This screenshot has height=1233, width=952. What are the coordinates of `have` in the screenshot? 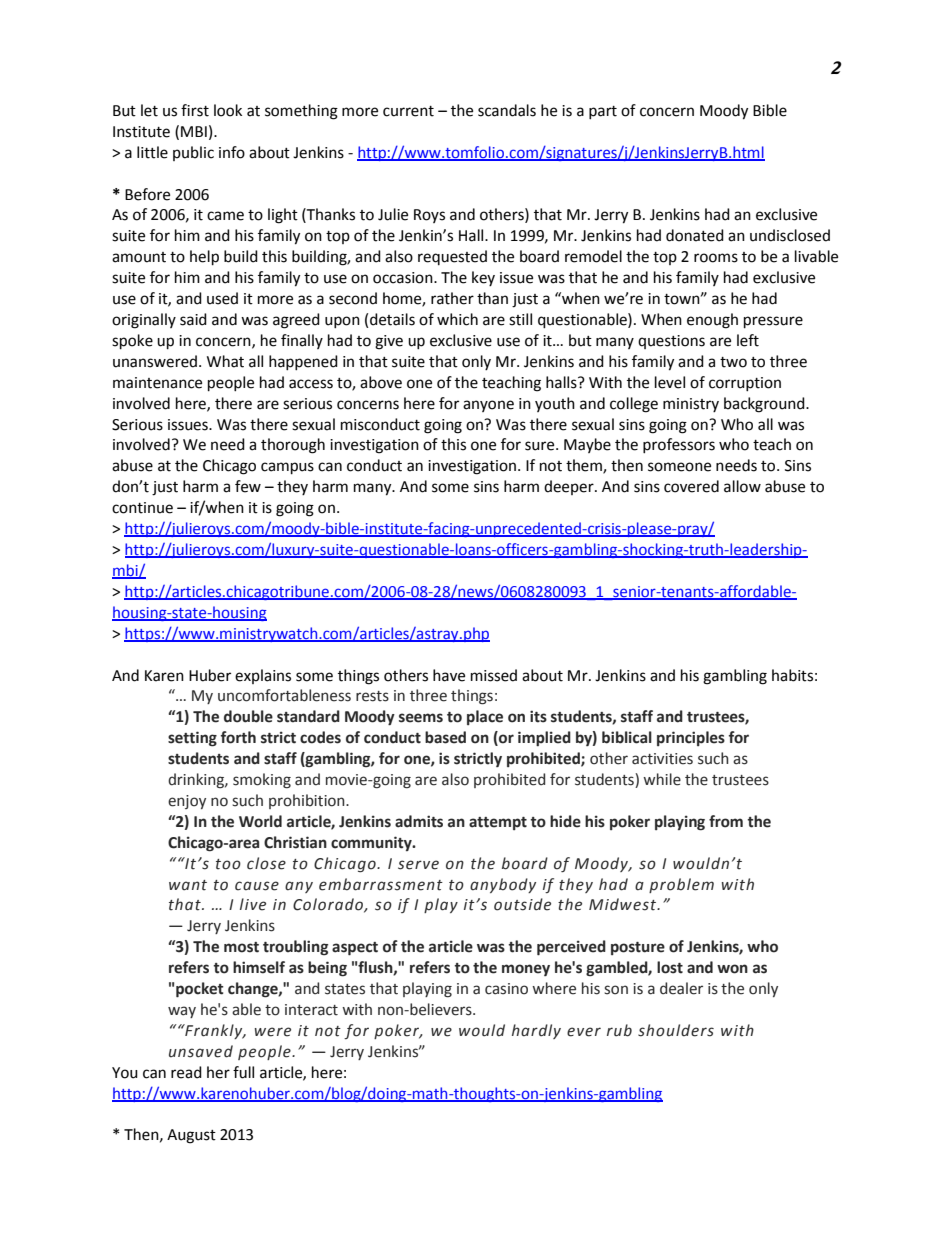 It's located at (449, 675).
